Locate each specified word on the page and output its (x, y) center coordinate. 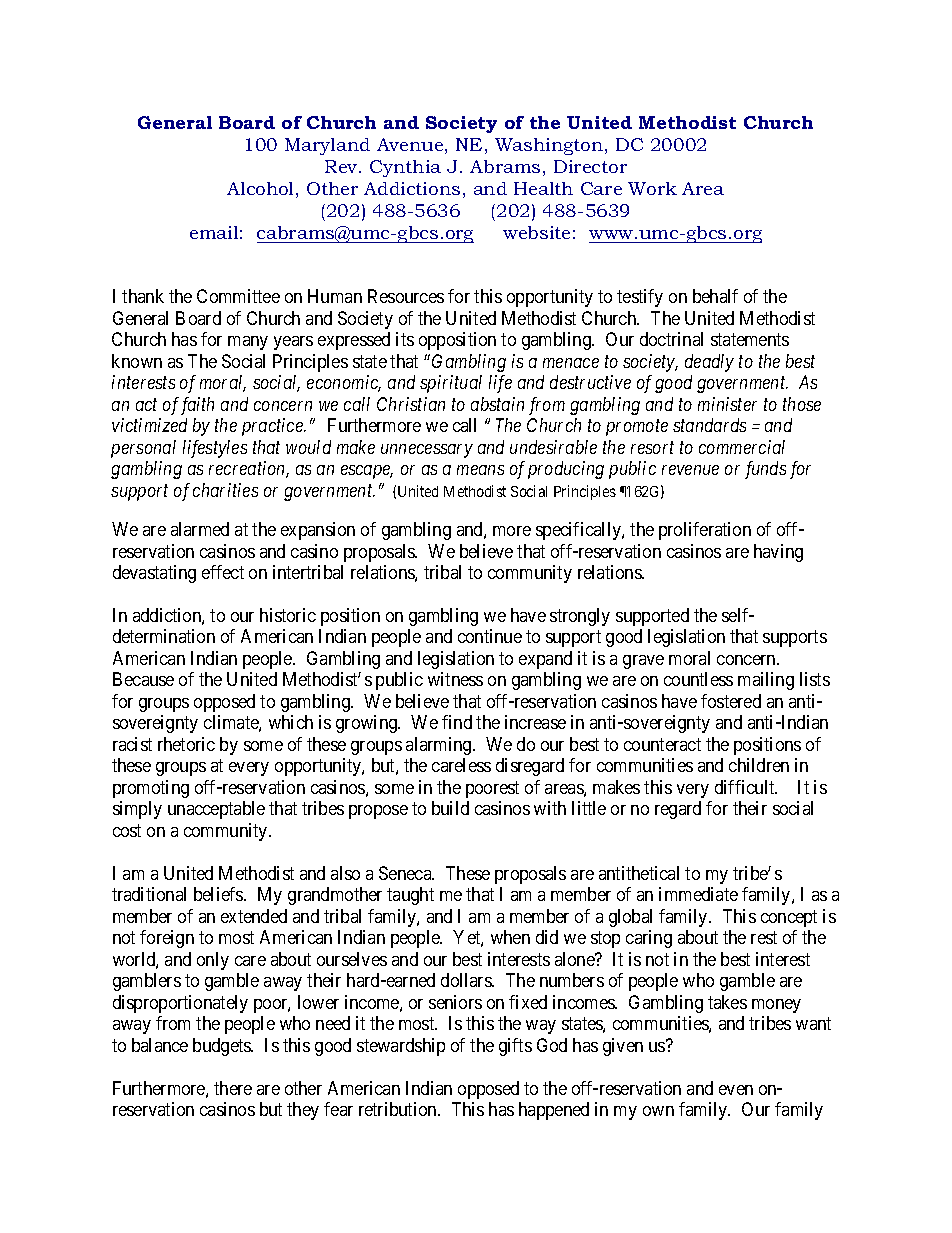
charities (225, 490)
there (233, 1088)
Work (652, 188)
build (450, 808)
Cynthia (405, 168)
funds (765, 470)
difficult (746, 787)
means (480, 470)
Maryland (327, 146)
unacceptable (216, 810)
